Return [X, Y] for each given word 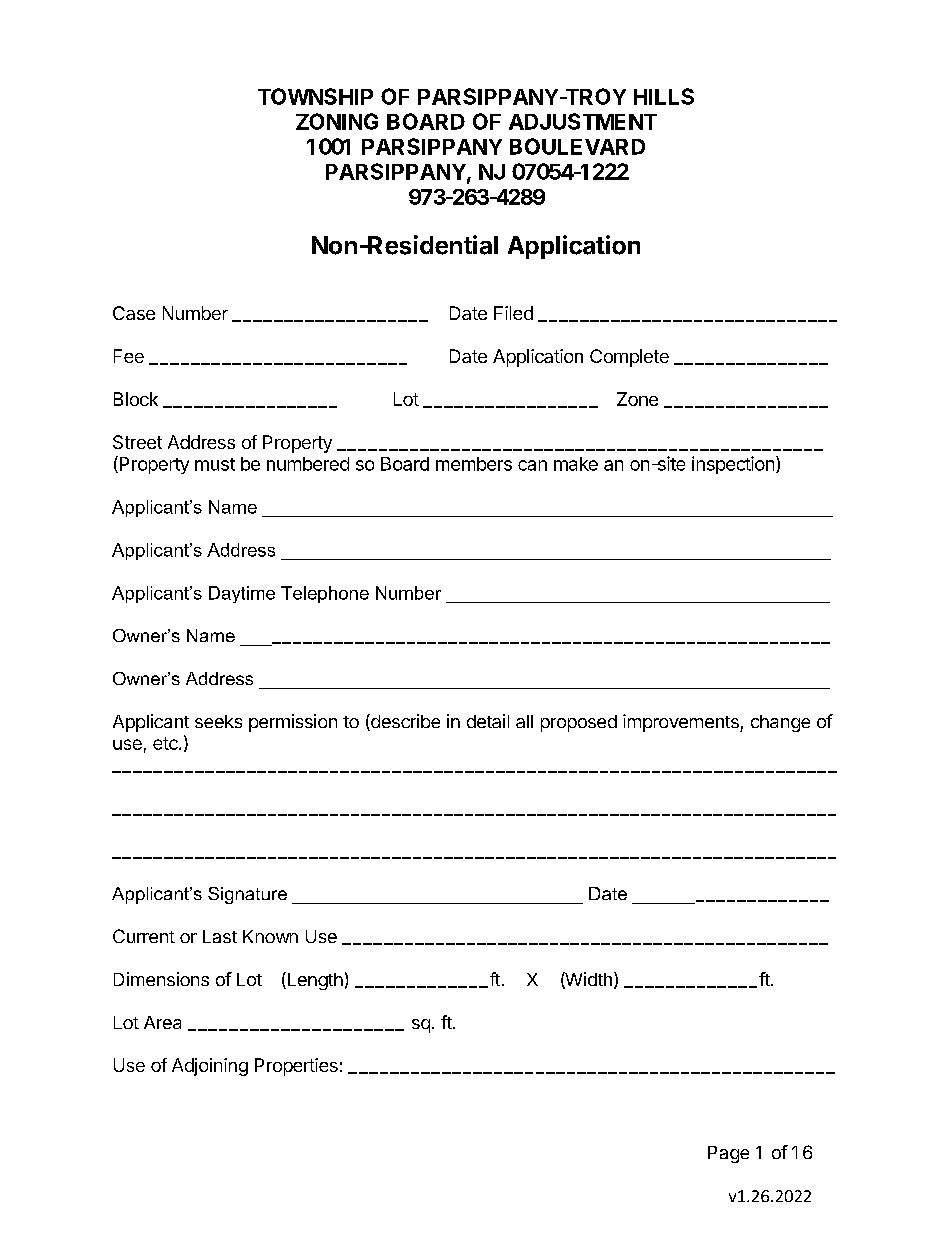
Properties [296, 1067]
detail [488, 721]
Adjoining [210, 1067]
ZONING [337, 121]
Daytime [242, 594]
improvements [682, 723]
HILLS [664, 96]
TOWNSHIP [315, 96]
